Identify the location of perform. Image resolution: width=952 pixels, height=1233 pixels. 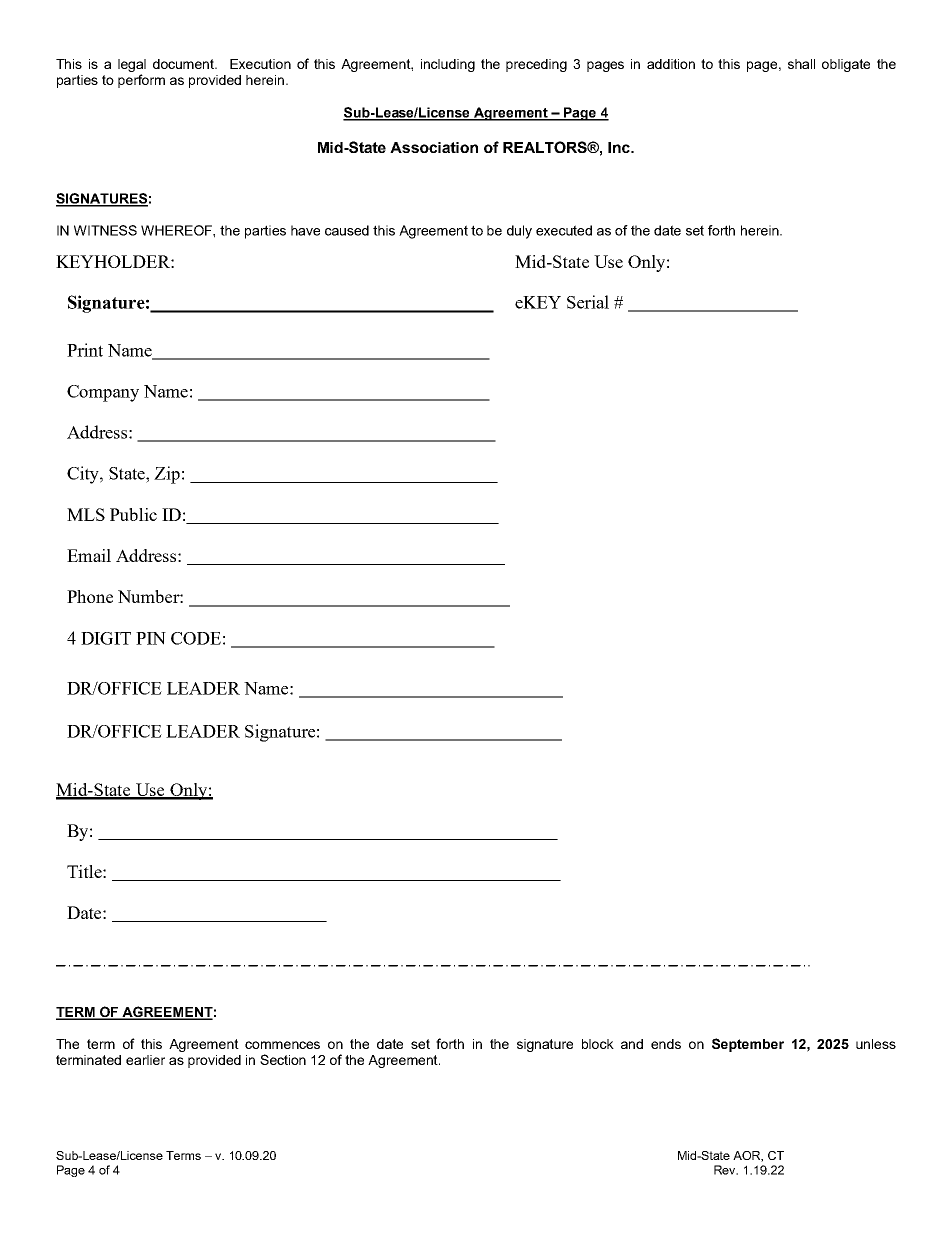
(141, 81).
